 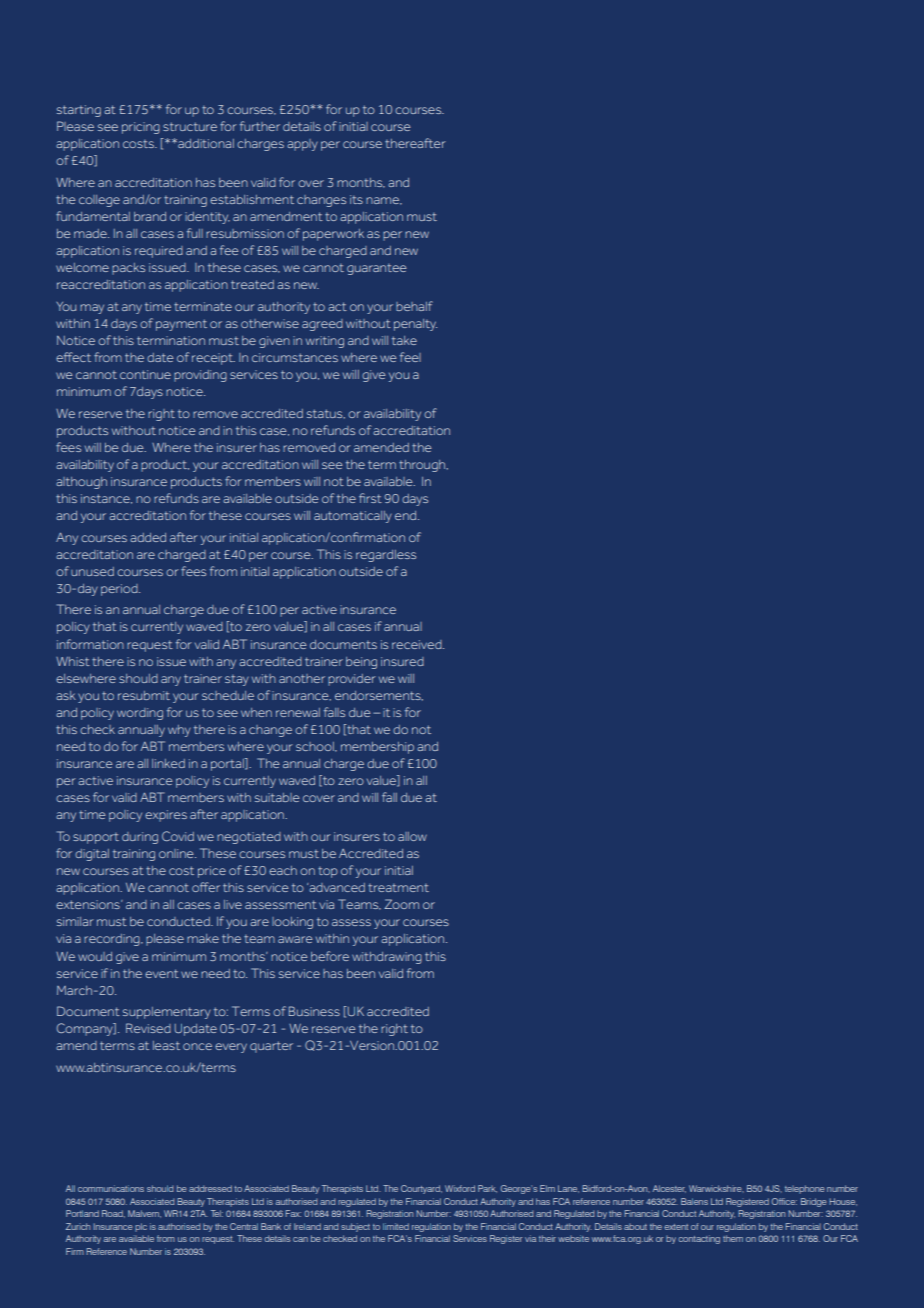 What do you see at coordinates (144, 695) in the image?
I see `resubmit` at bounding box center [144, 695].
